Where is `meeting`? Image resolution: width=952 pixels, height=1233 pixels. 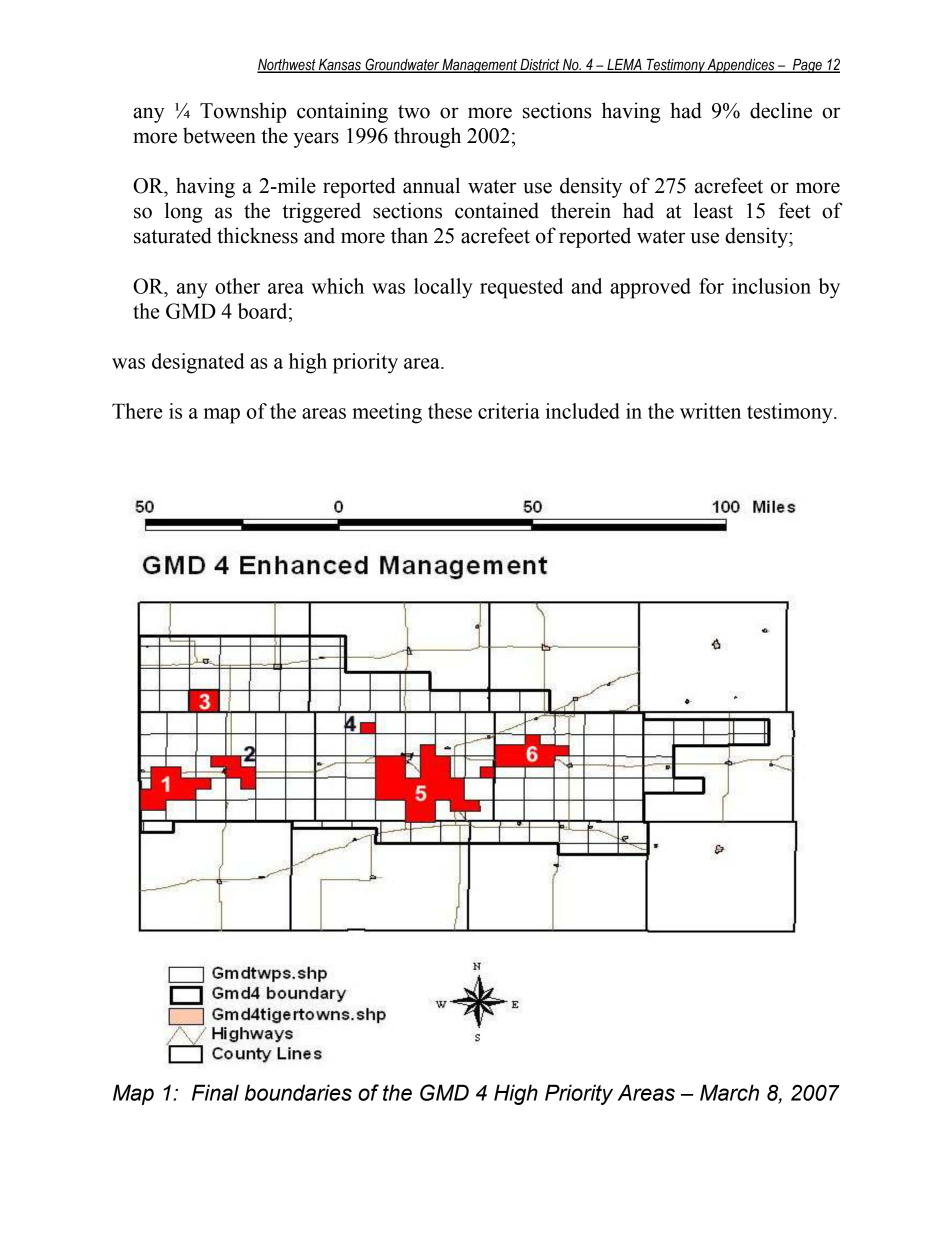
meeting is located at coordinates (387, 413).
